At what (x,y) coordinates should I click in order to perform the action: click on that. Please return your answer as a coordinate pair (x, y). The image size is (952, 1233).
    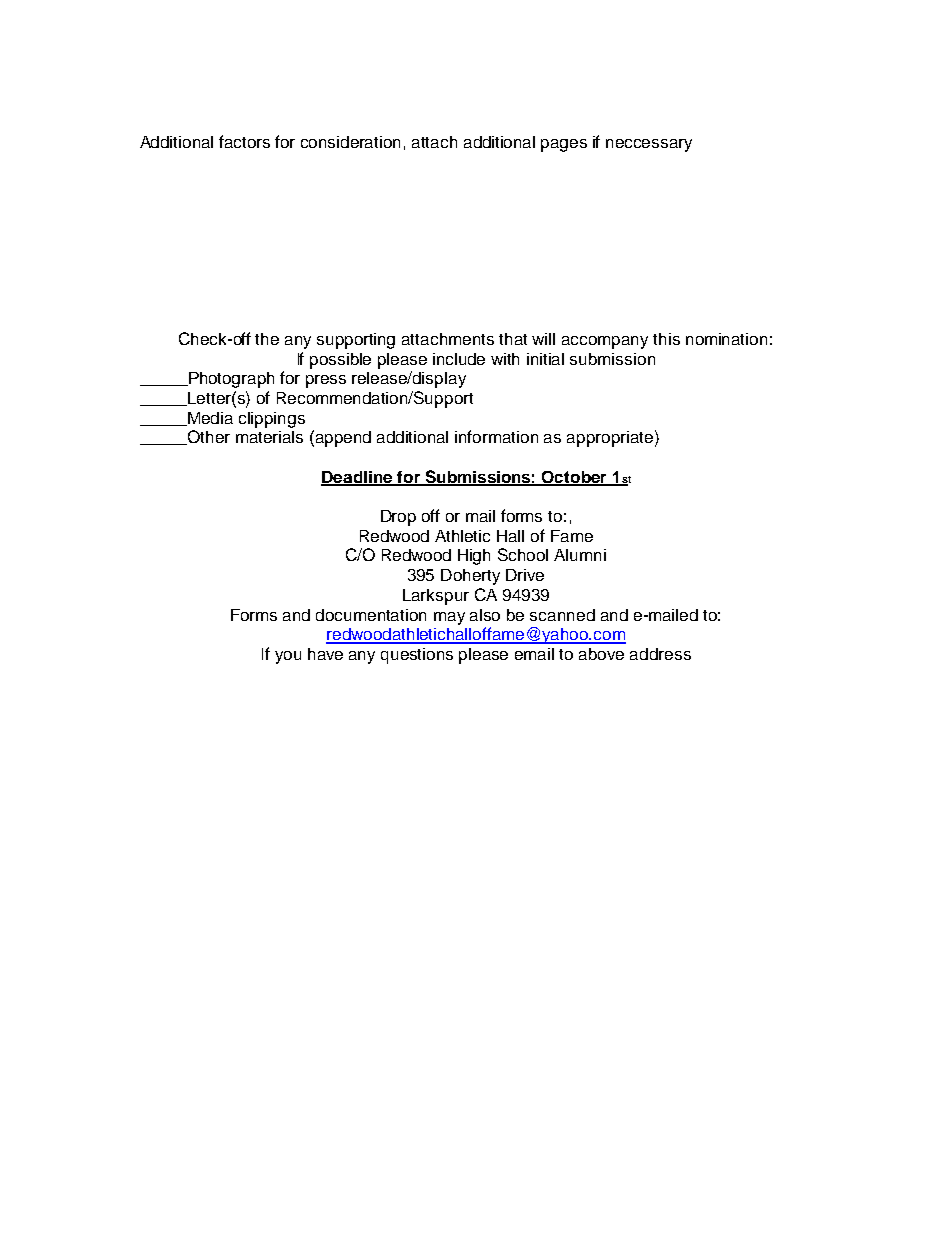
    Looking at the image, I should click on (513, 339).
